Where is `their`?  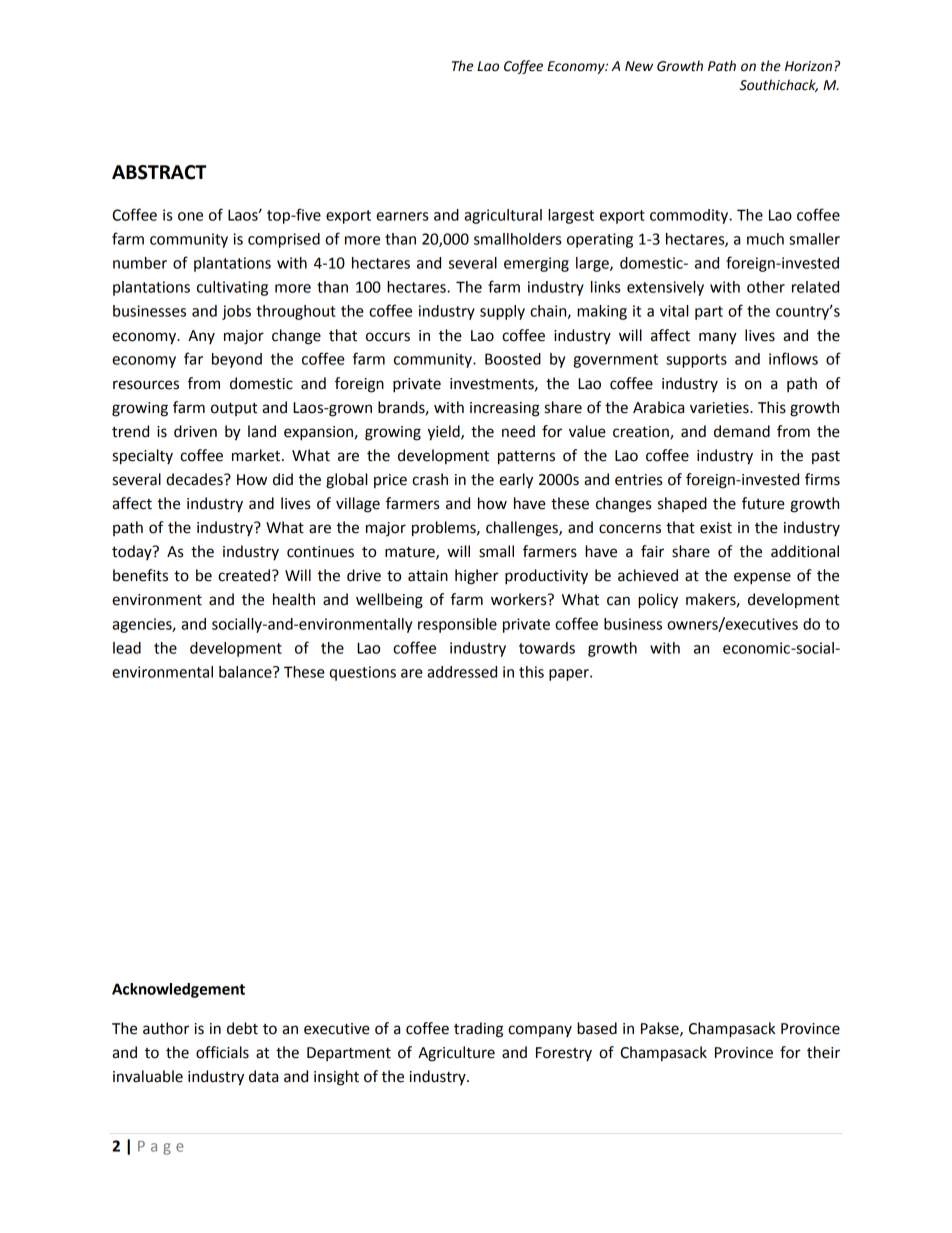 their is located at coordinates (823, 1052).
